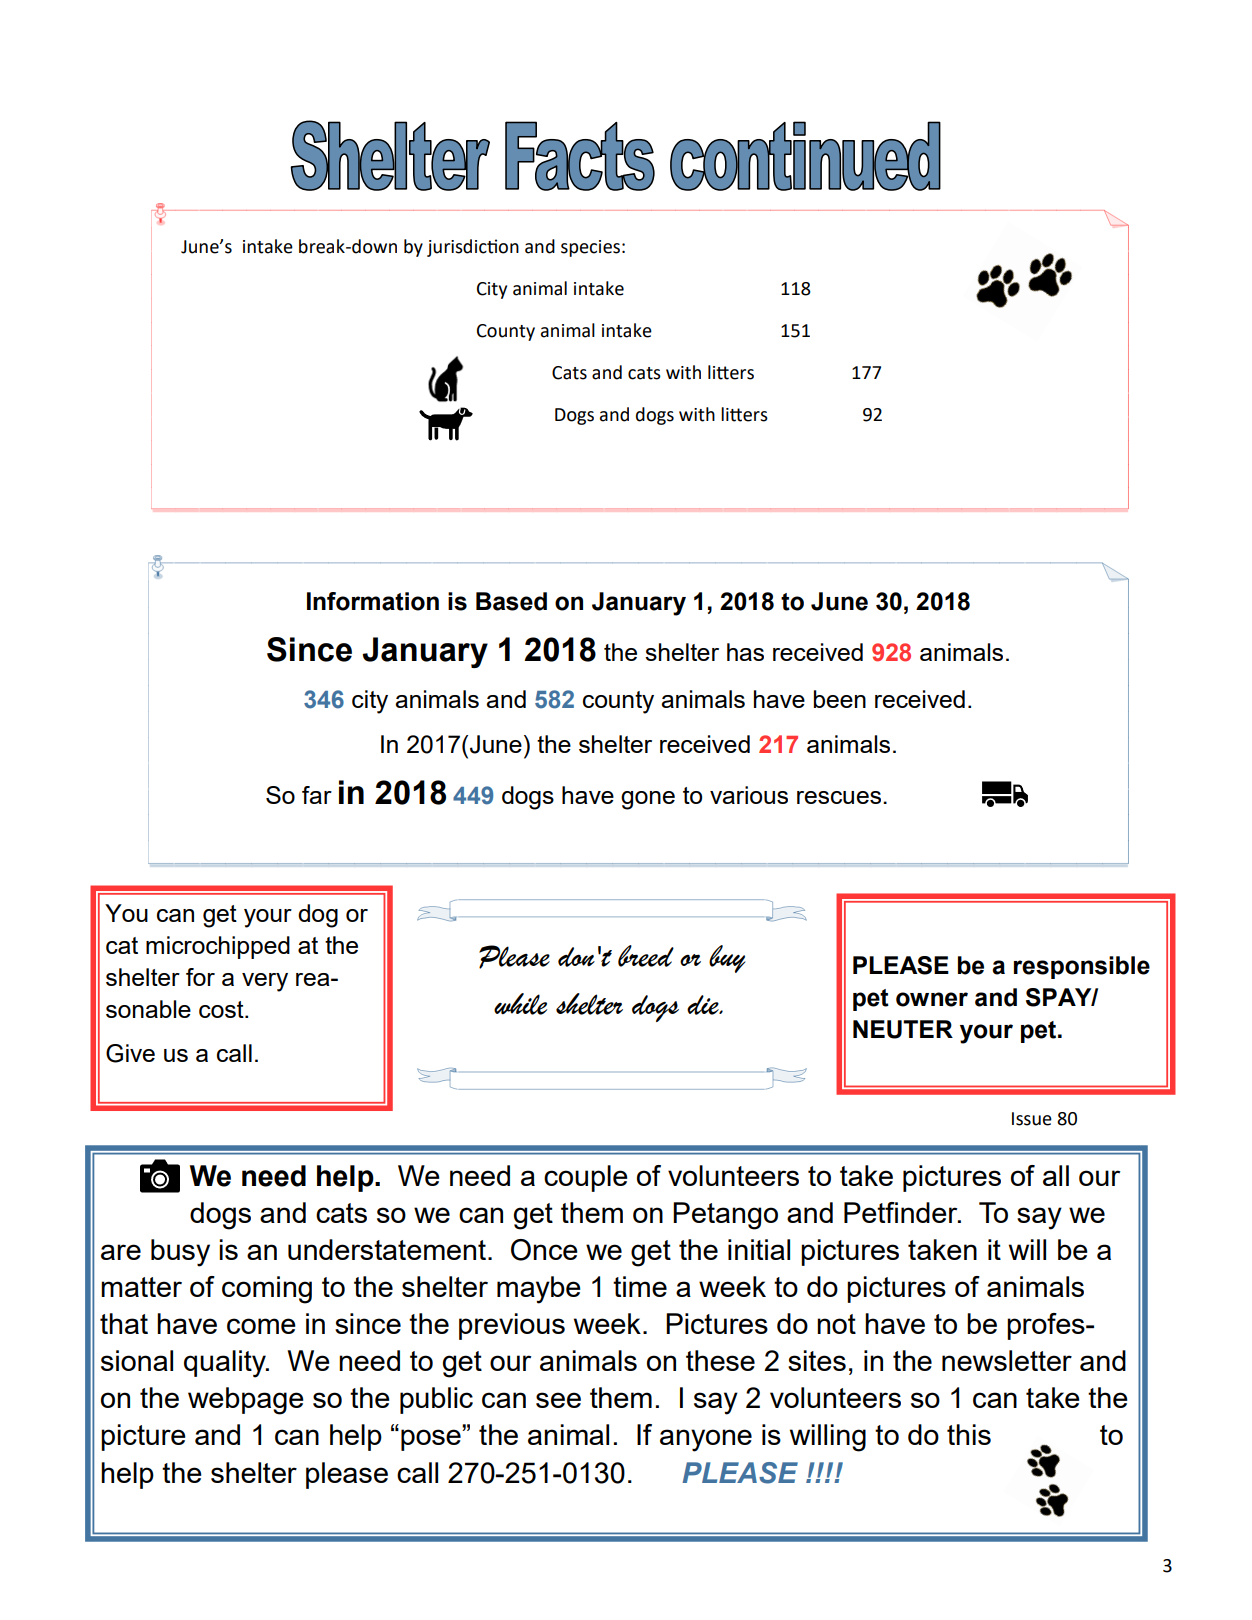 This screenshot has width=1252, height=1620. What do you see at coordinates (969, 1434) in the screenshot?
I see `this` at bounding box center [969, 1434].
